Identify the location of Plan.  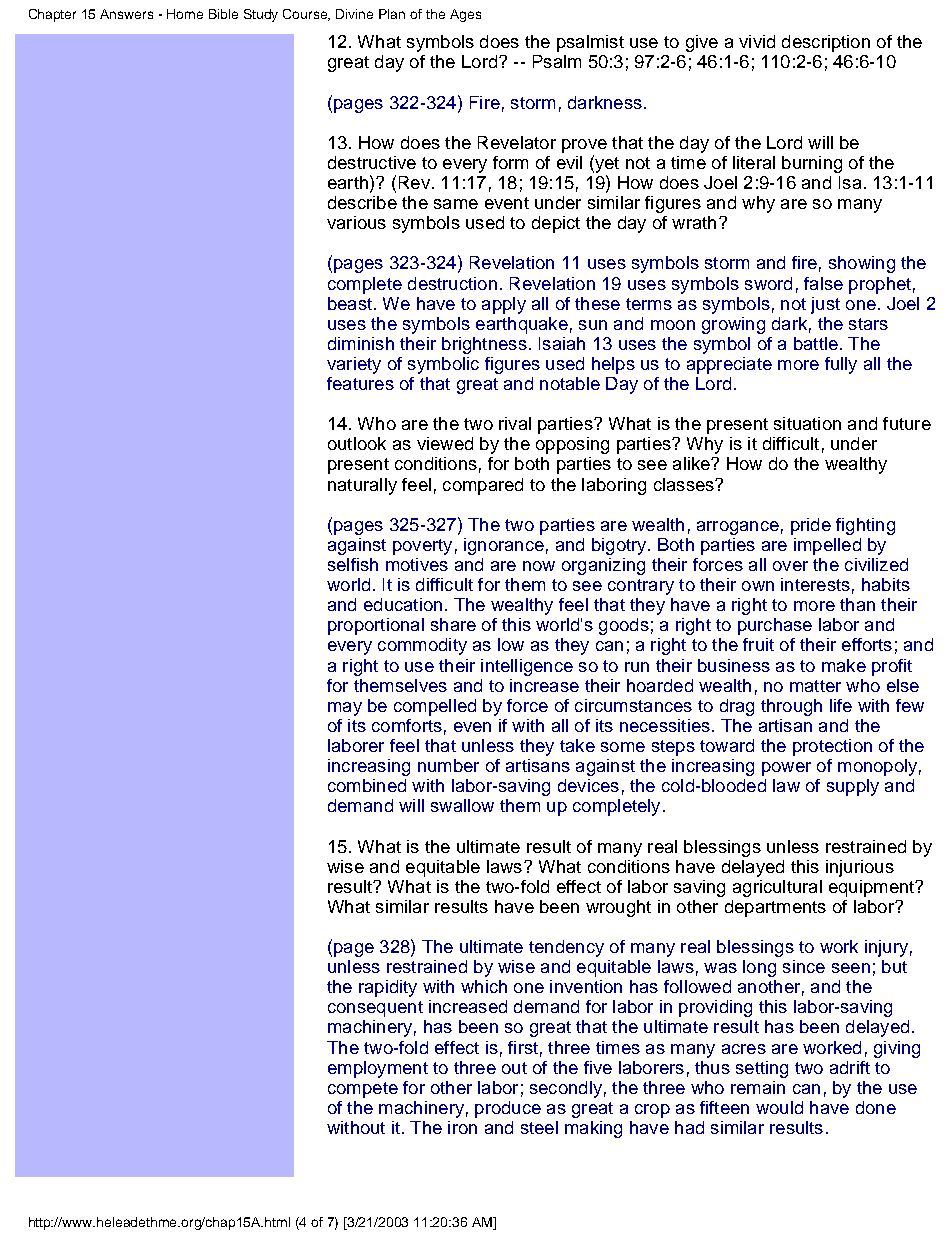
(392, 14).
